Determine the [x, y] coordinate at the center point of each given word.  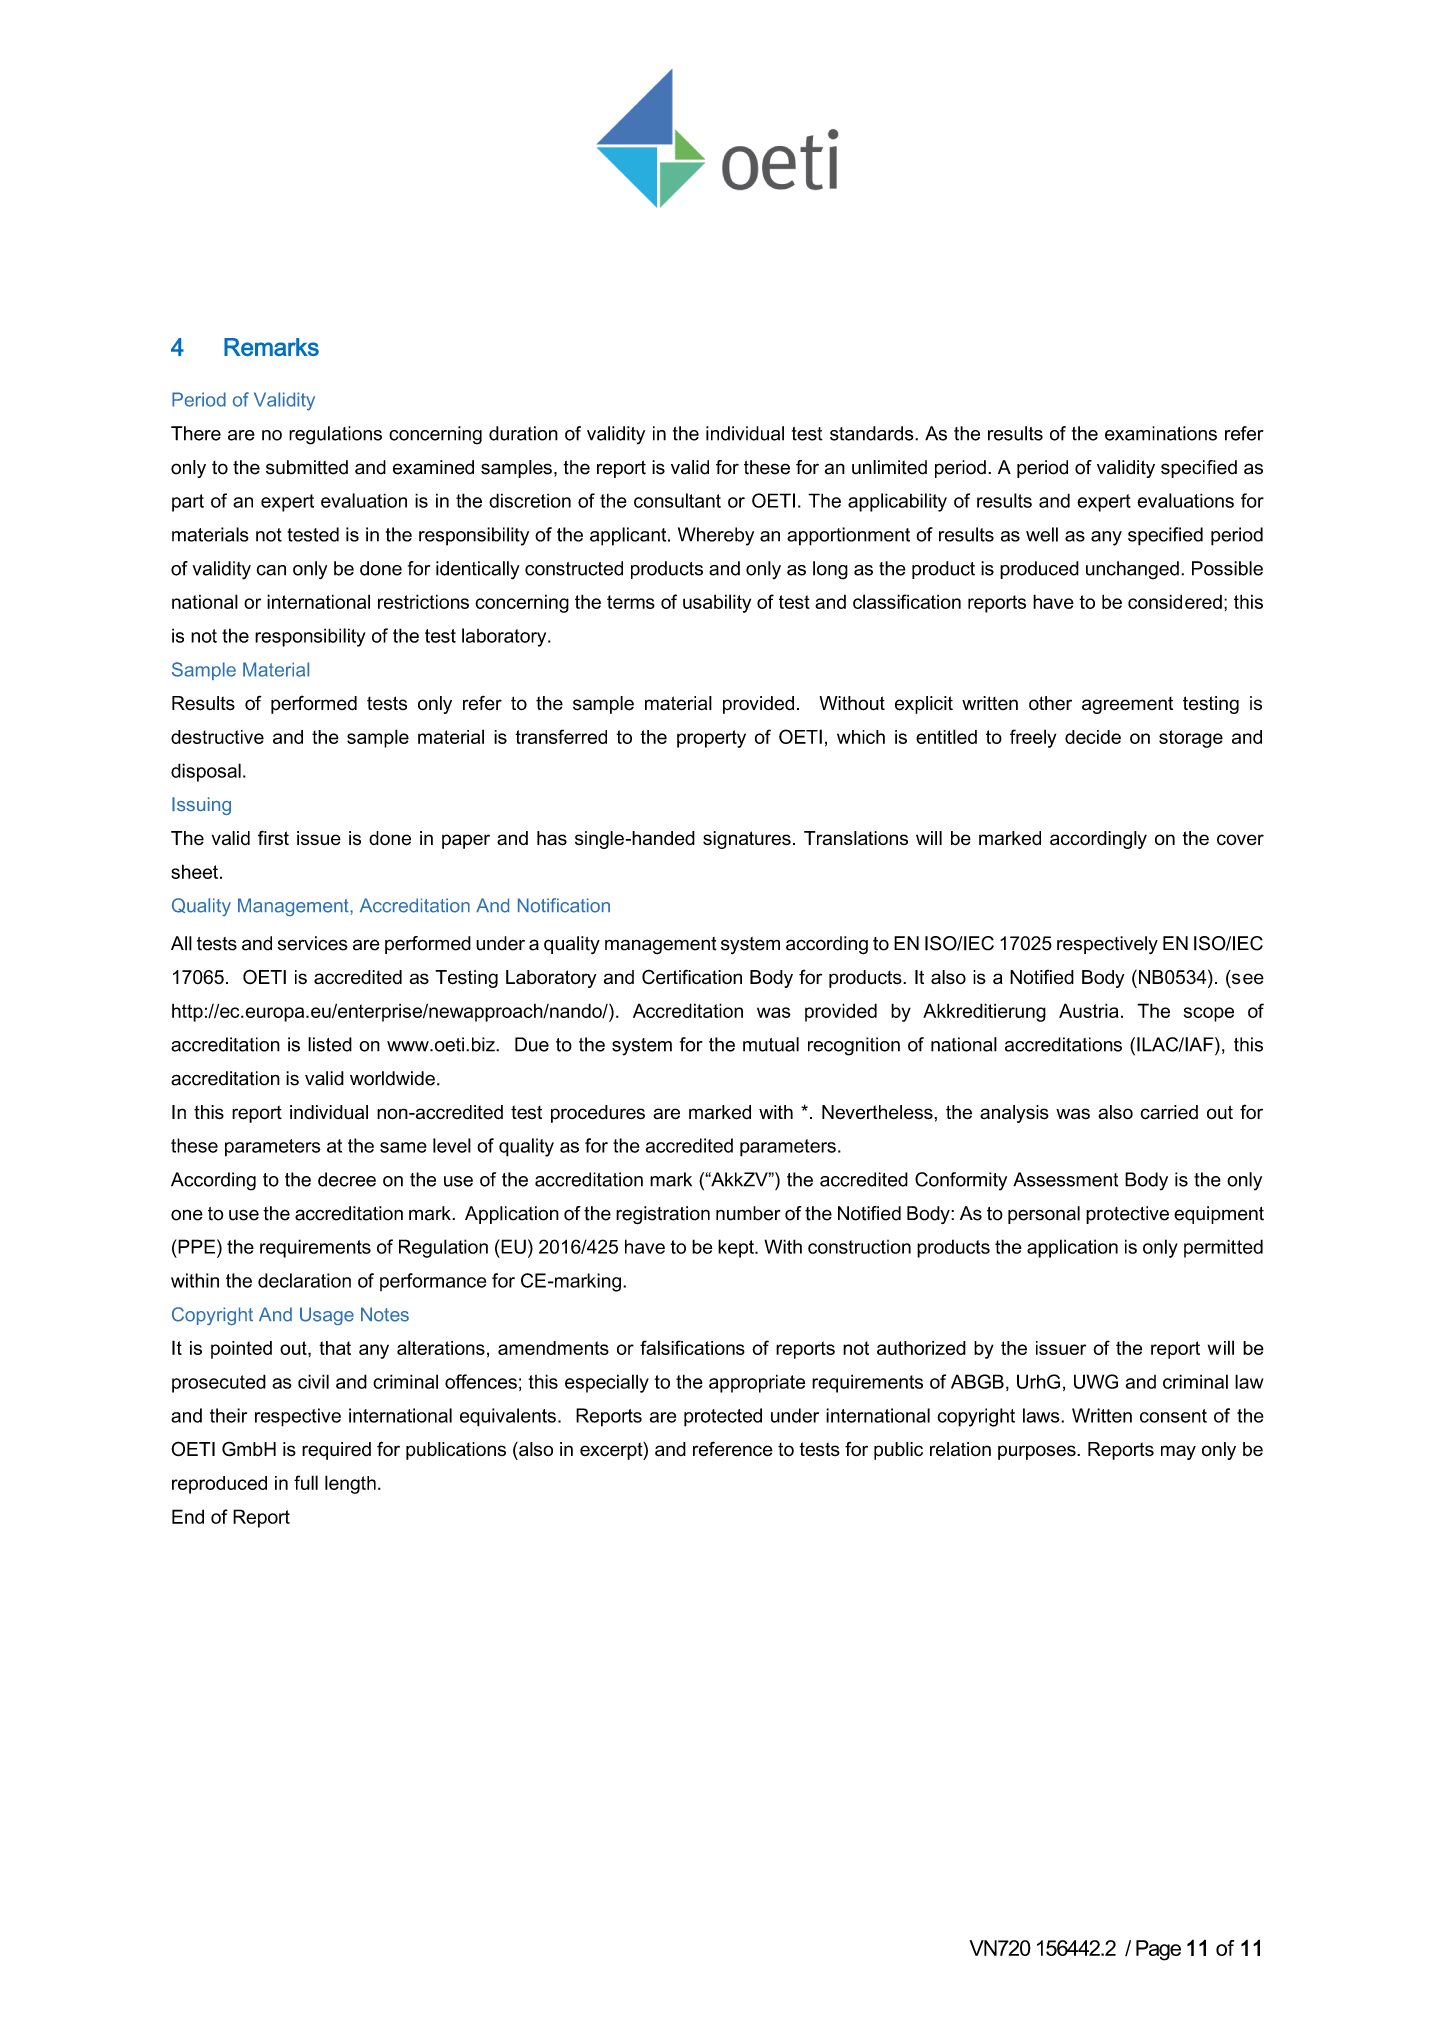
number [748, 1213]
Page [1158, 1950]
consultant [677, 500]
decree [347, 1179]
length [350, 1484]
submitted [307, 467]
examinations [1161, 433]
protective [1127, 1215]
